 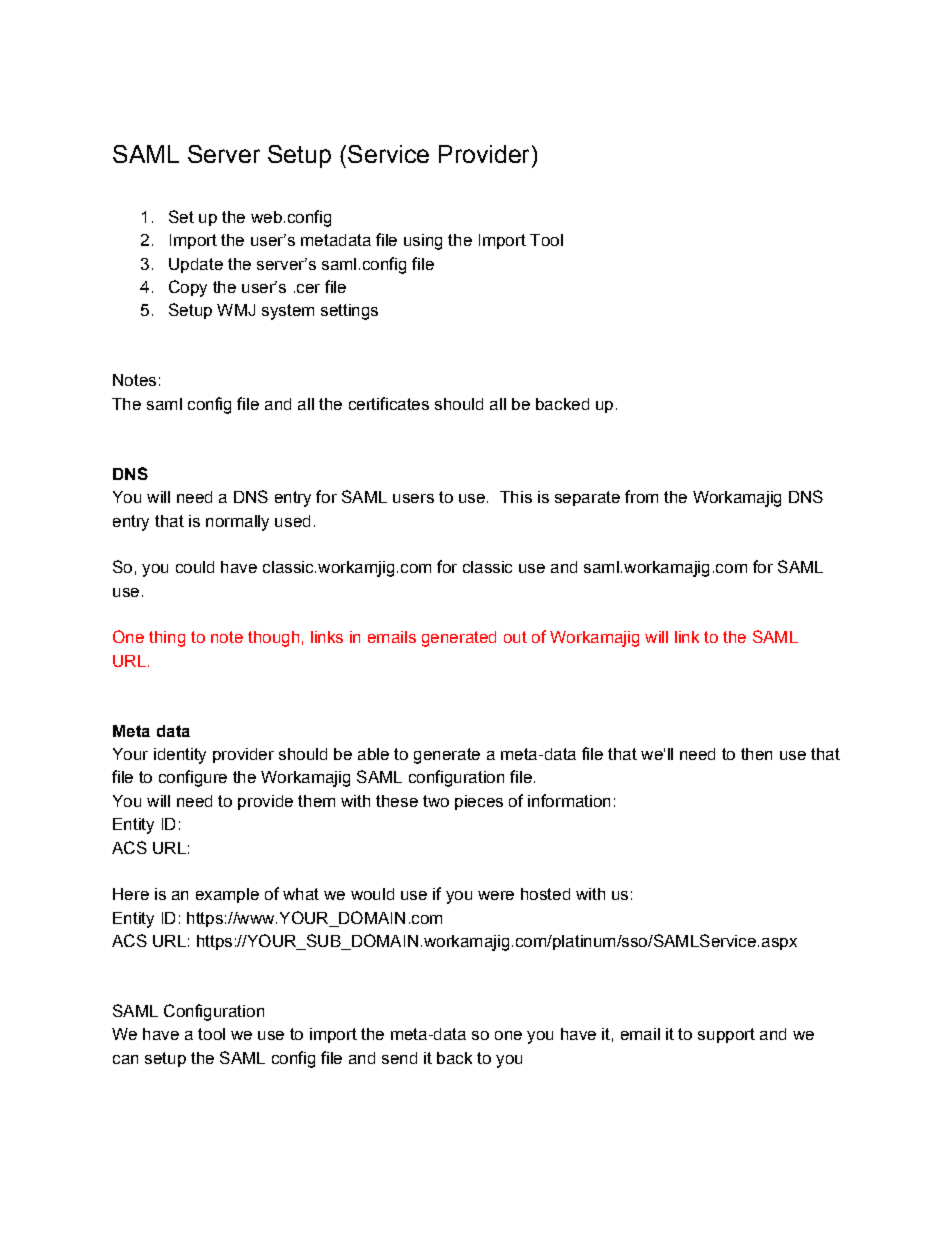 I want to click on settings, so click(x=349, y=312).
